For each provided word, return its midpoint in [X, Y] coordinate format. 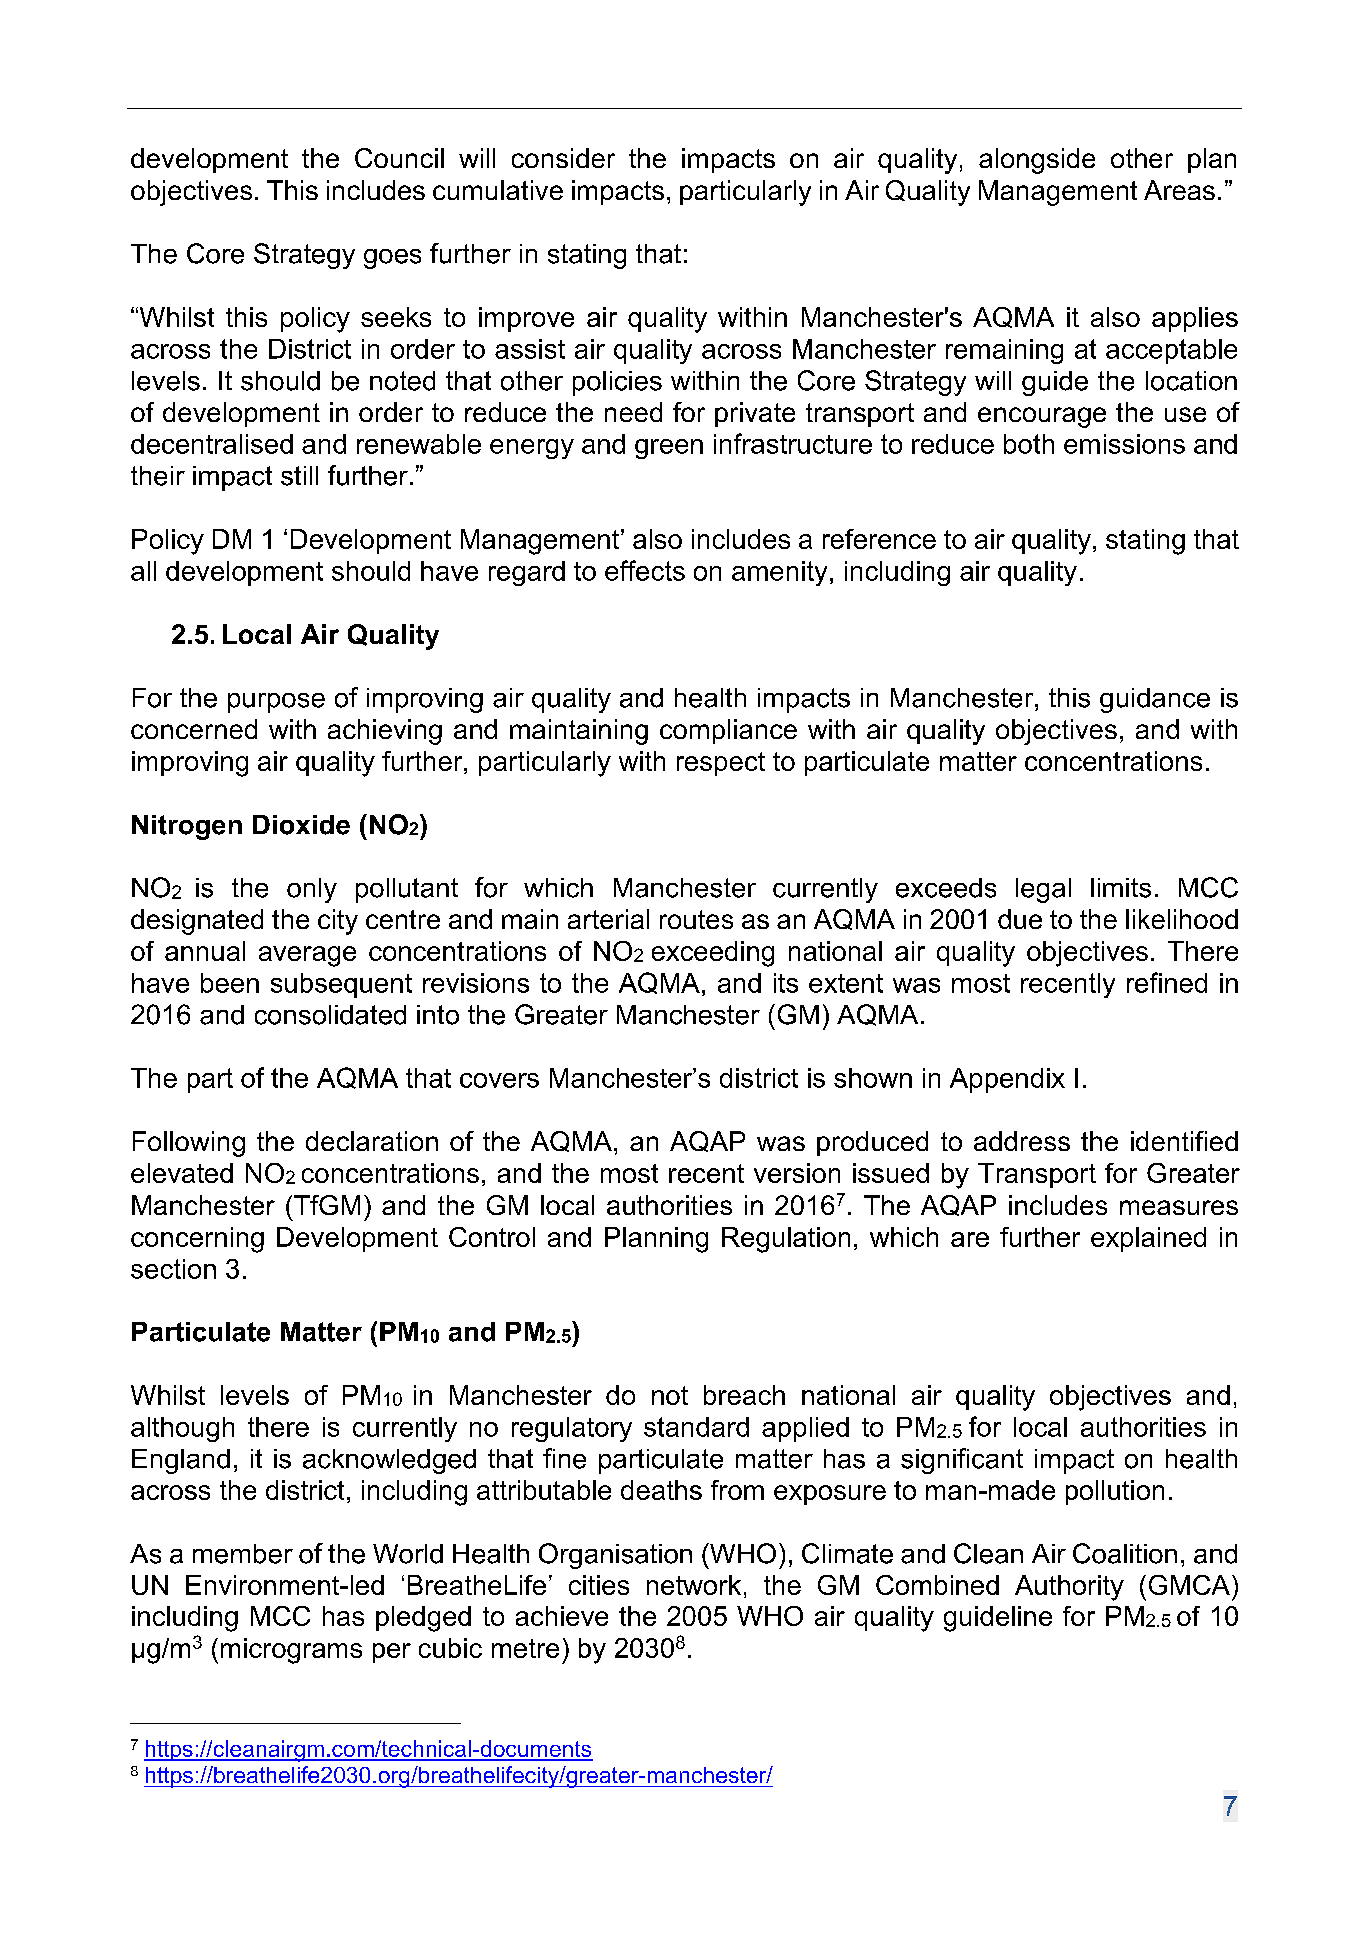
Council [399, 158]
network [694, 1585]
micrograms [291, 1651]
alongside [1037, 161]
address [1022, 1141]
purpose [276, 703]
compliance [728, 731]
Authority [1069, 1588]
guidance [1155, 700]
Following [189, 1144]
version [797, 1173]
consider [563, 158]
